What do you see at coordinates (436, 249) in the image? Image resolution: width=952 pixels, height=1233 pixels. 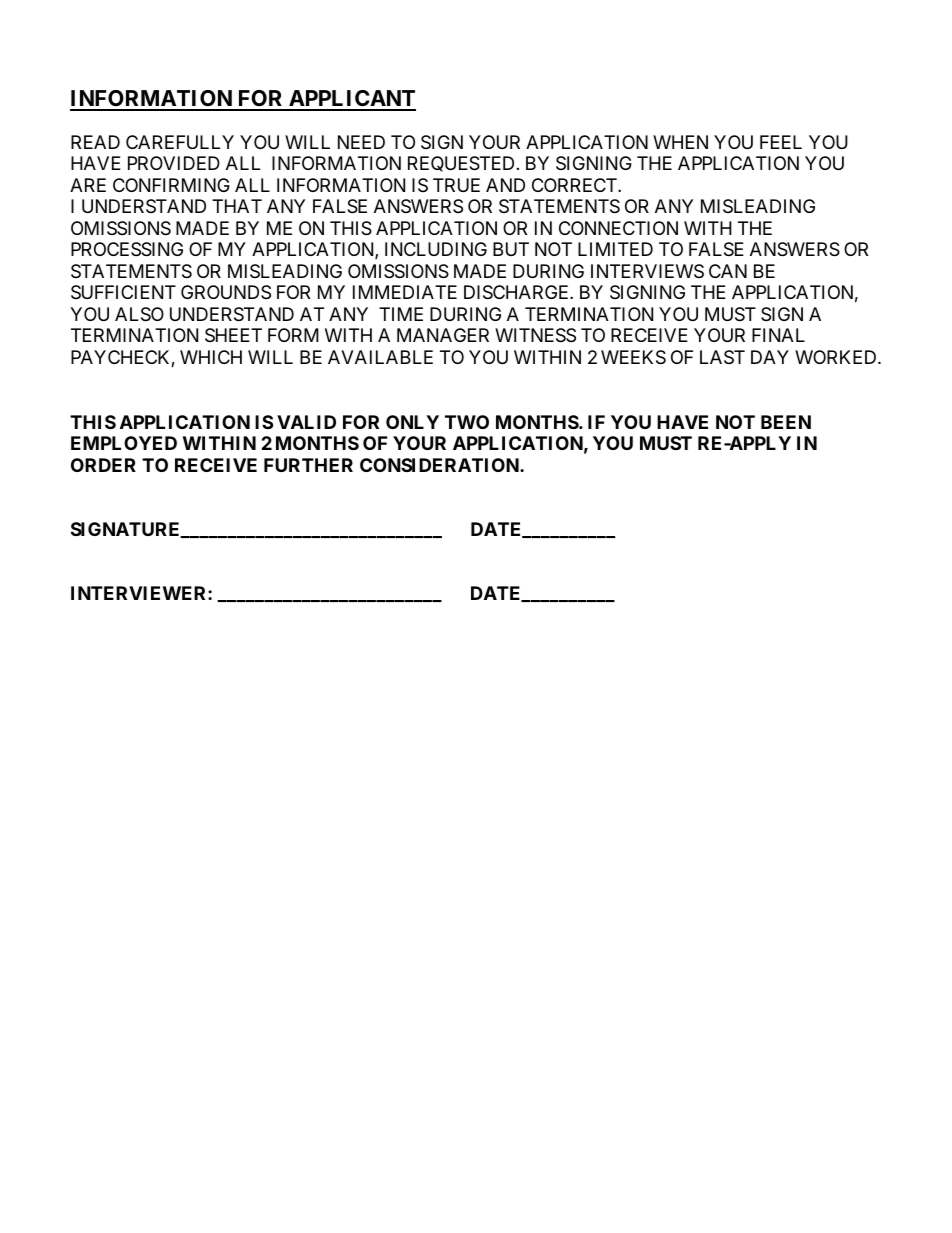 I see `INCLUDING` at bounding box center [436, 249].
